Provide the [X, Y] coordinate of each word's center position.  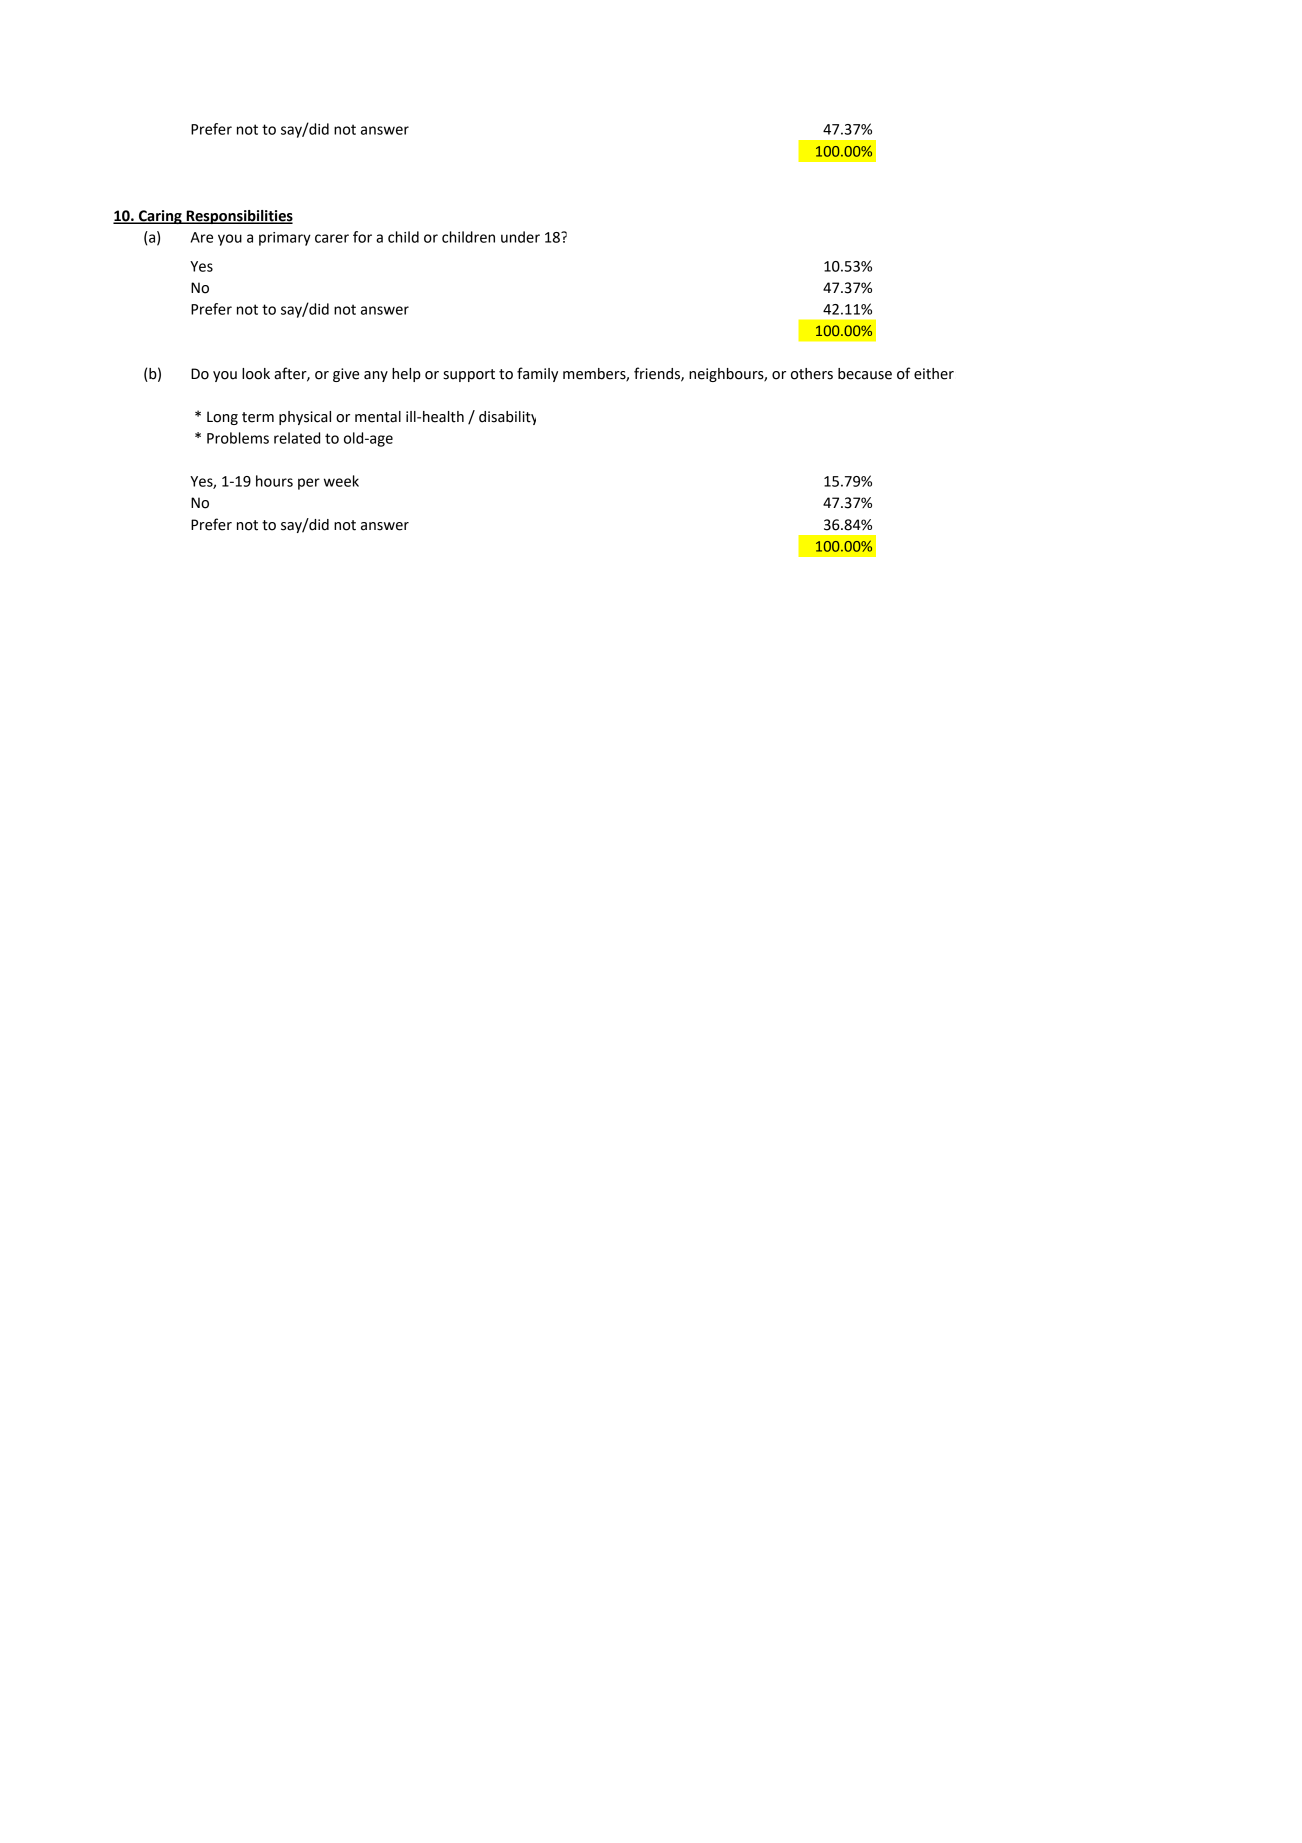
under [520, 237]
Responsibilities [238, 217]
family [537, 374]
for [362, 237]
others [812, 374]
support [469, 375]
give [346, 375]
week [341, 481]
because [865, 374]
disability [507, 418]
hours [274, 481]
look [256, 374]
